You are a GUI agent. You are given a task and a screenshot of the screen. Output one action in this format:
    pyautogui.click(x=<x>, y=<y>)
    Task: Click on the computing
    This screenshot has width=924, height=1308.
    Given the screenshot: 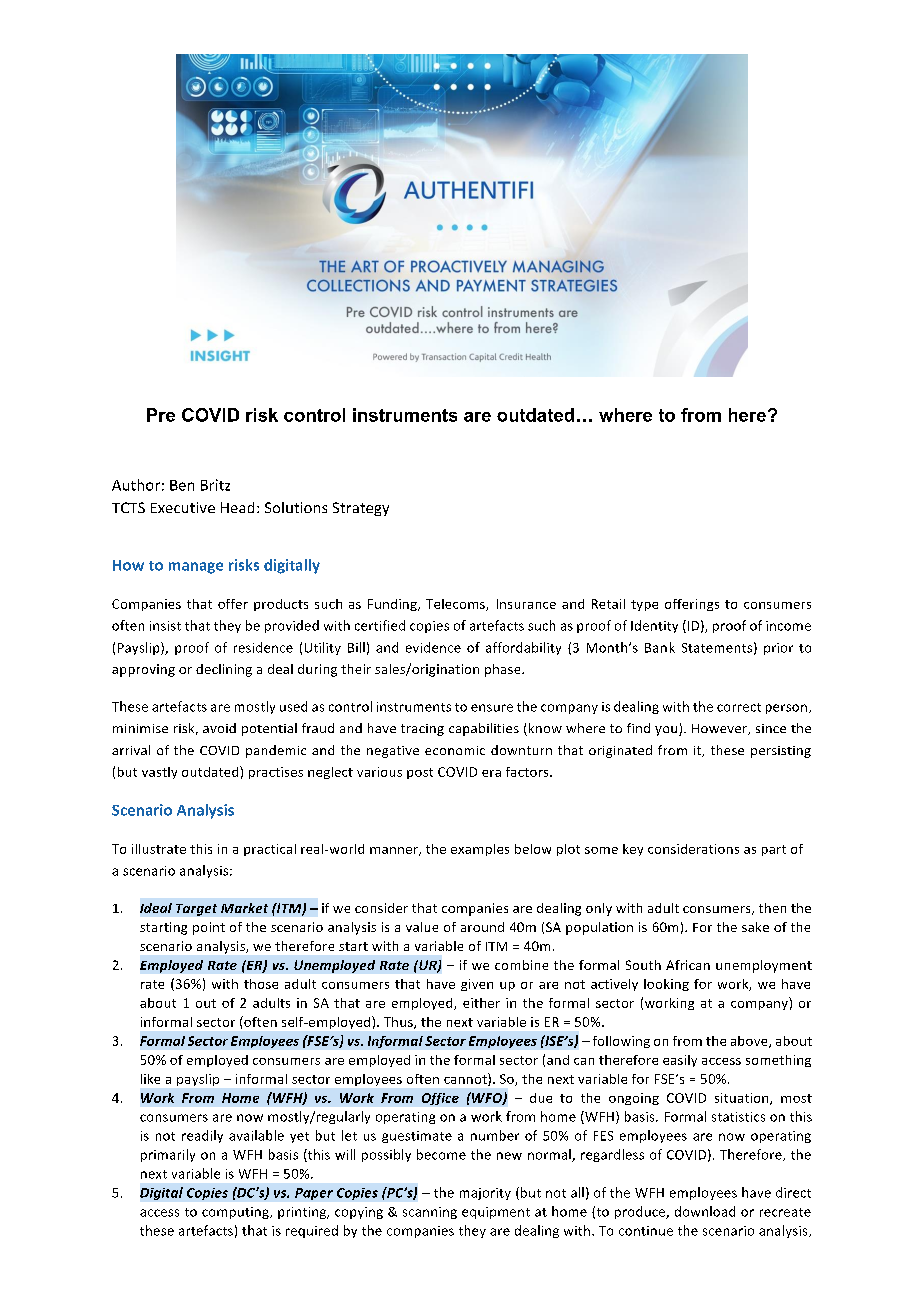 What is the action you would take?
    pyautogui.click(x=236, y=1213)
